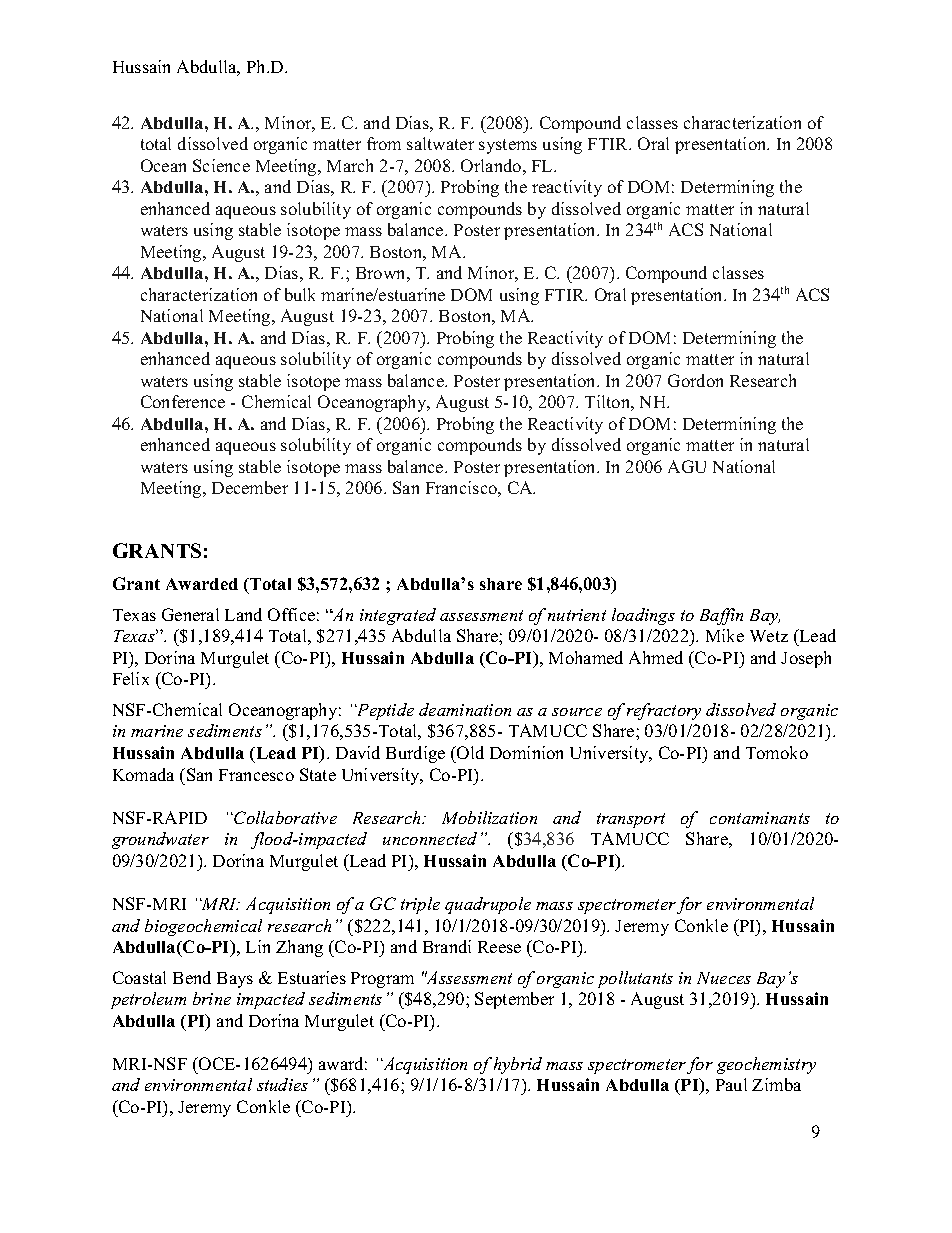  What do you see at coordinates (131, 678) in the screenshot?
I see `Felix` at bounding box center [131, 678].
